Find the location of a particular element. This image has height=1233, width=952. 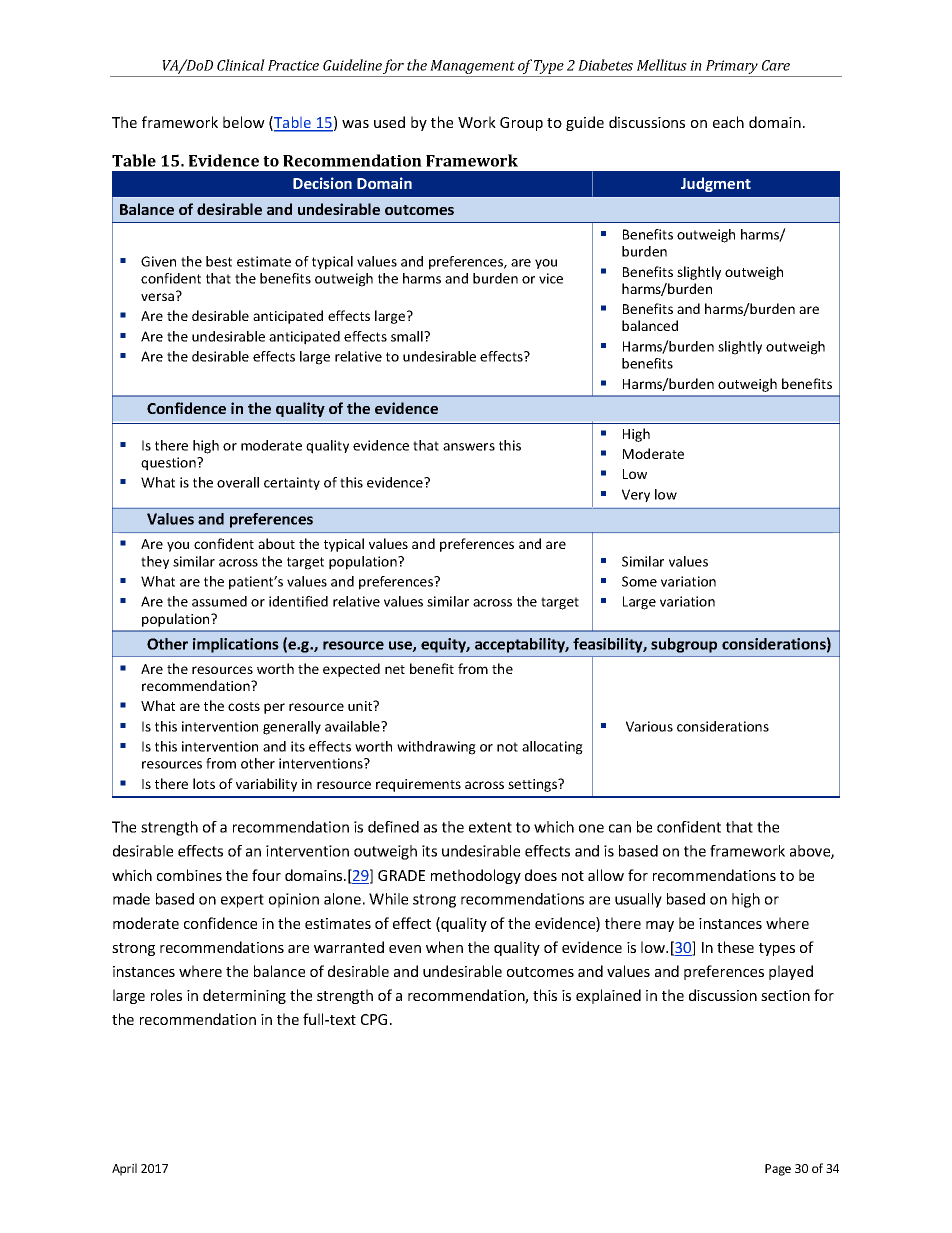

Page is located at coordinates (778, 1170).
